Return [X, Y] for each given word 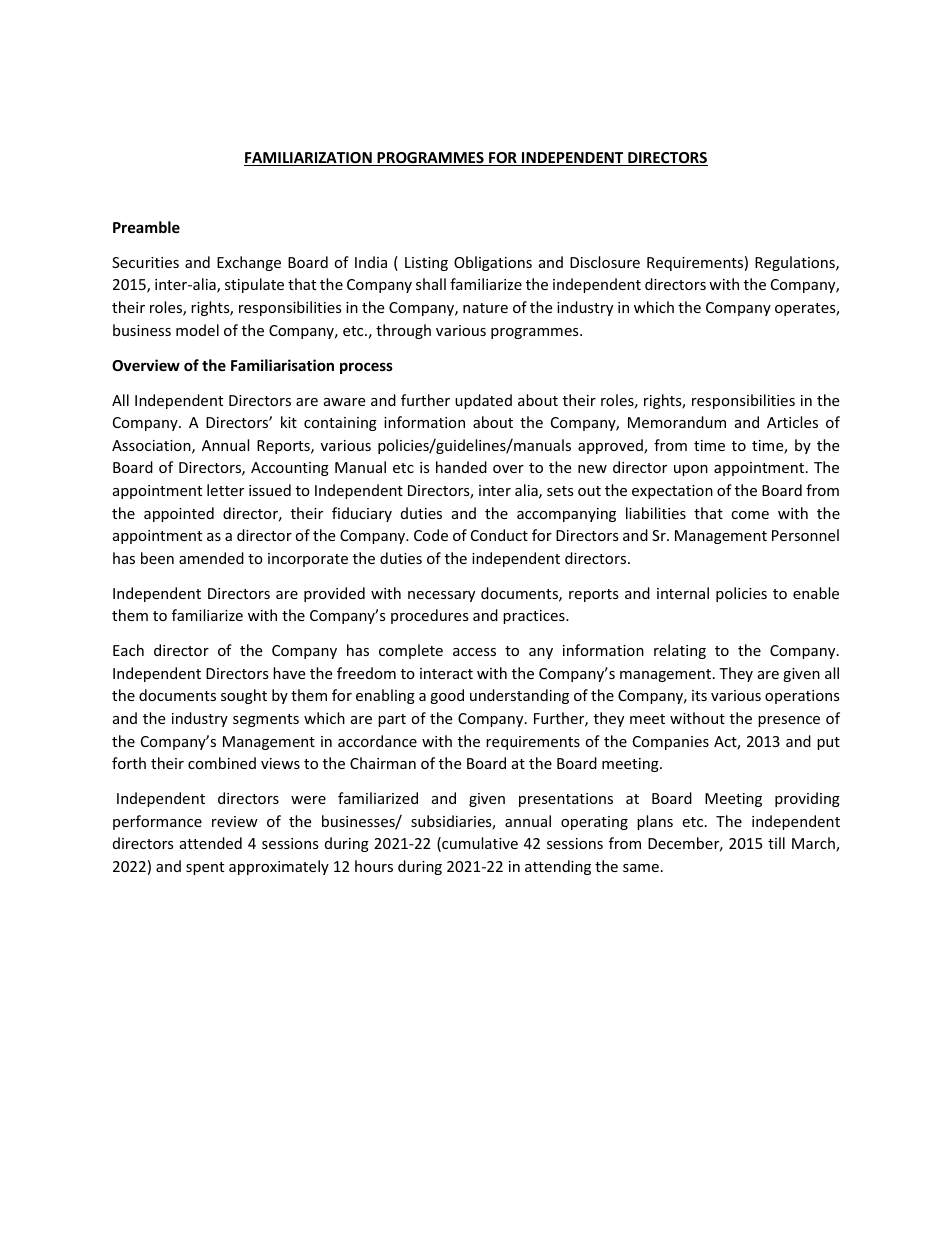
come [750, 515]
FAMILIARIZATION [309, 159]
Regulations [796, 263]
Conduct [499, 535]
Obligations [493, 263]
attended [211, 843]
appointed [179, 514]
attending [558, 867]
